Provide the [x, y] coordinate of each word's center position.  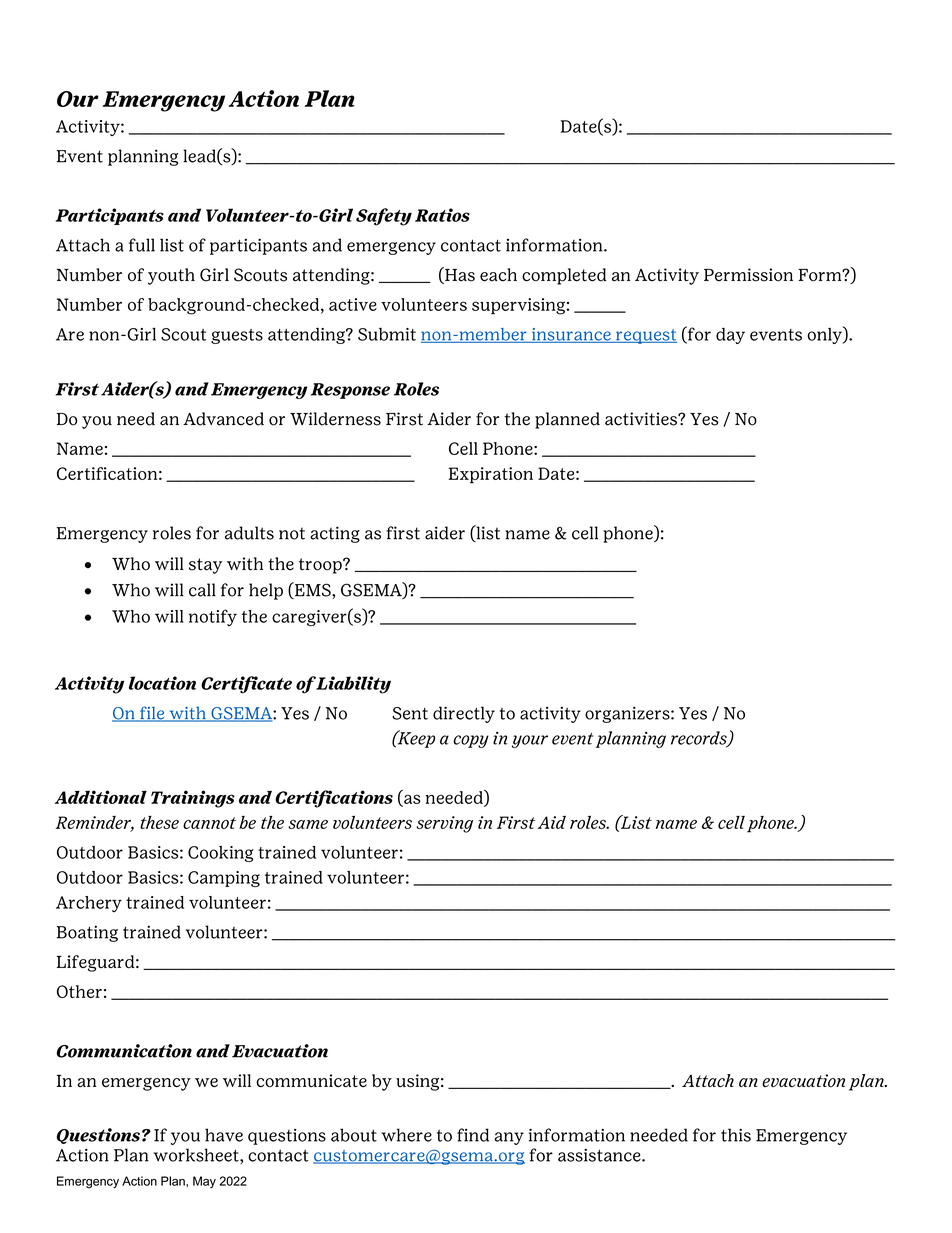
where [406, 1135]
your [530, 741]
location [162, 683]
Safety [384, 217]
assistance [600, 1155]
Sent [410, 713]
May [204, 1182]
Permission [748, 275]
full [142, 245]
